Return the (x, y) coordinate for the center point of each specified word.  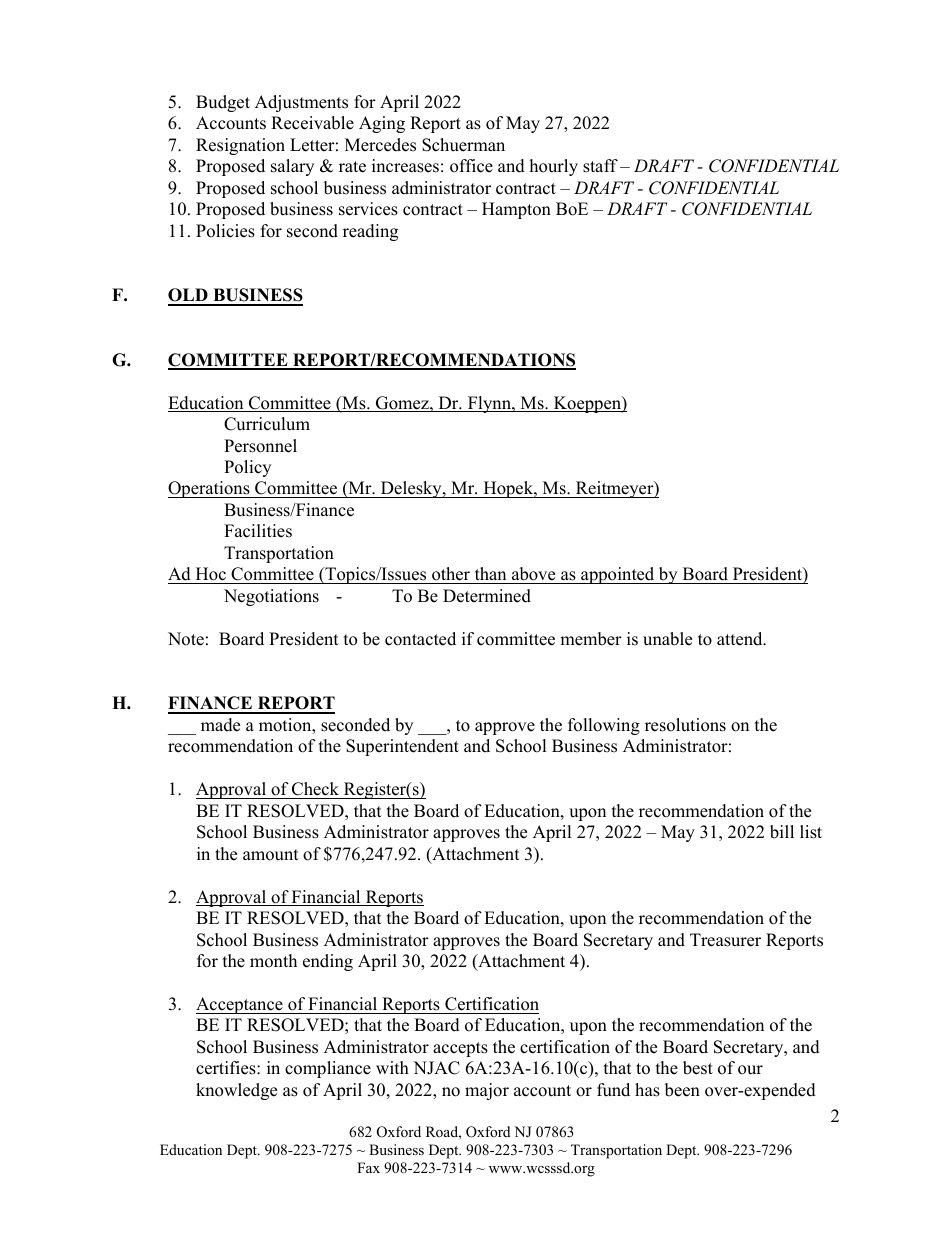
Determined (487, 596)
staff (600, 166)
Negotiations (271, 597)
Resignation (240, 146)
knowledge (236, 1091)
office (471, 166)
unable (667, 639)
